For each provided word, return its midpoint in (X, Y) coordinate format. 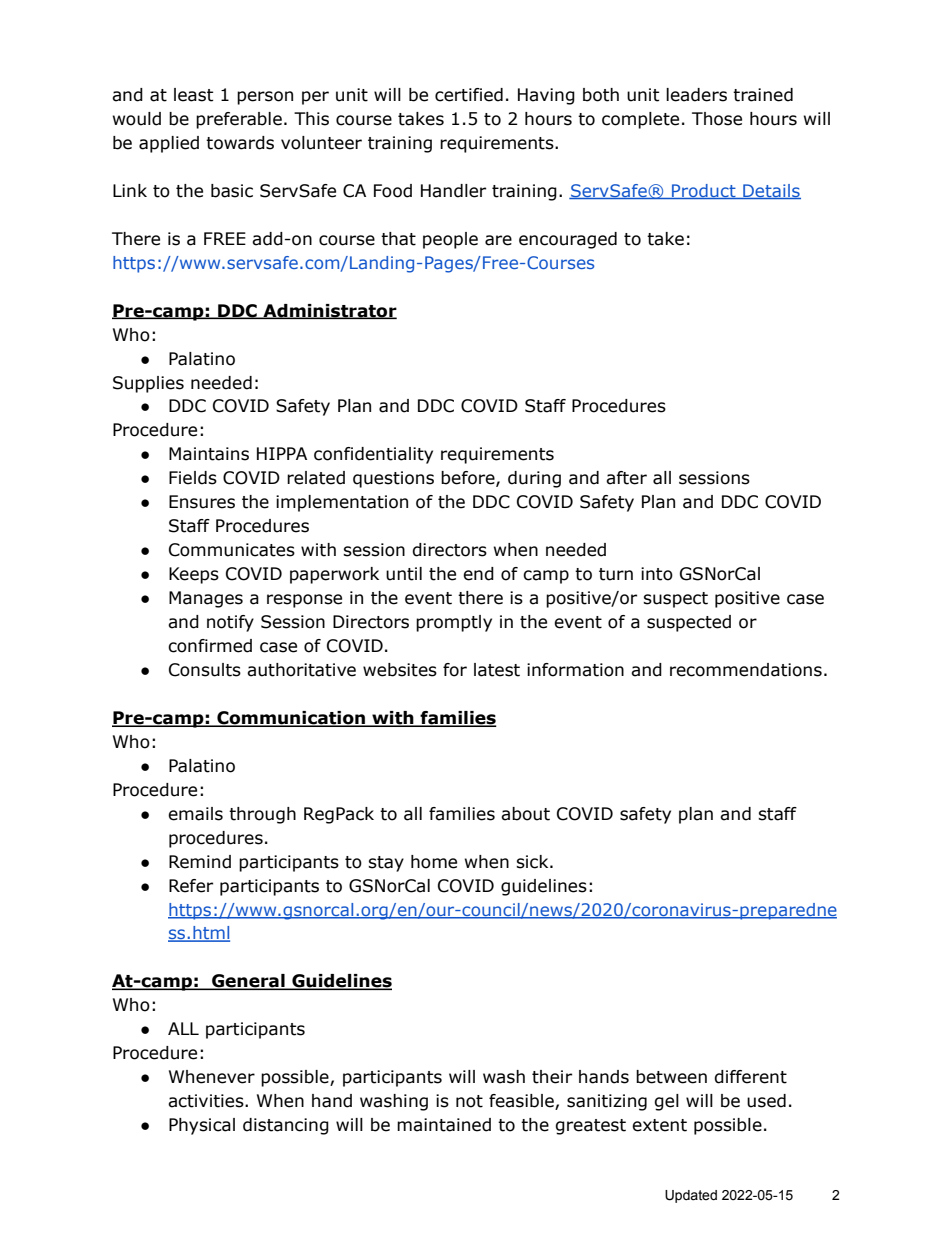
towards (240, 143)
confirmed (210, 646)
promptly (454, 623)
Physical (202, 1126)
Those (717, 119)
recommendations (746, 670)
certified (469, 95)
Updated (691, 1196)
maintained (444, 1125)
